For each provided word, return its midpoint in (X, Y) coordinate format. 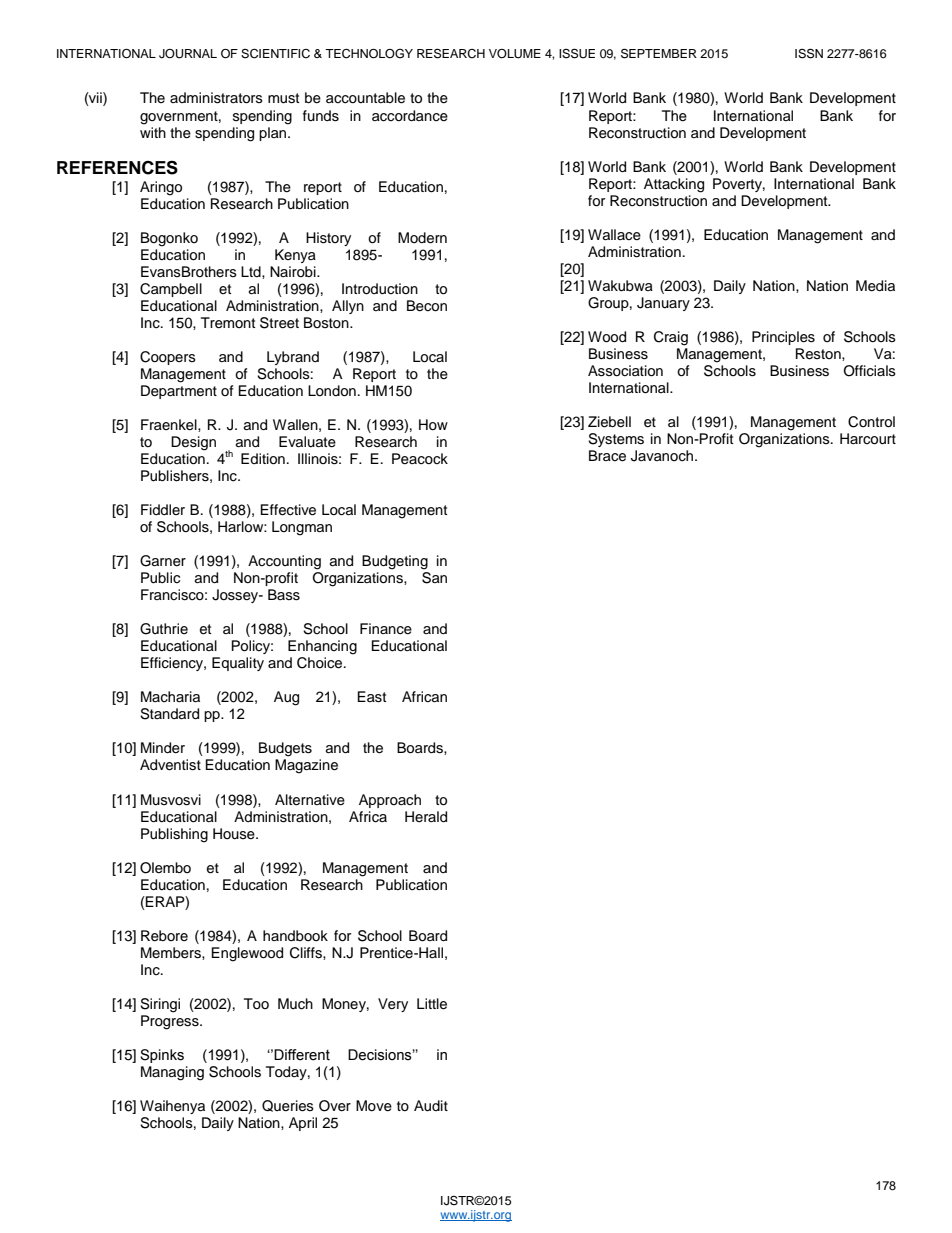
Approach (390, 801)
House (235, 834)
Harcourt (868, 439)
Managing (172, 1073)
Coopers (168, 358)
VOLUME (515, 54)
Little (432, 1004)
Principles (783, 338)
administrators (216, 98)
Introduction (380, 289)
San (434, 578)
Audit (431, 1106)
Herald (426, 817)
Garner (163, 561)
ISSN (809, 53)
